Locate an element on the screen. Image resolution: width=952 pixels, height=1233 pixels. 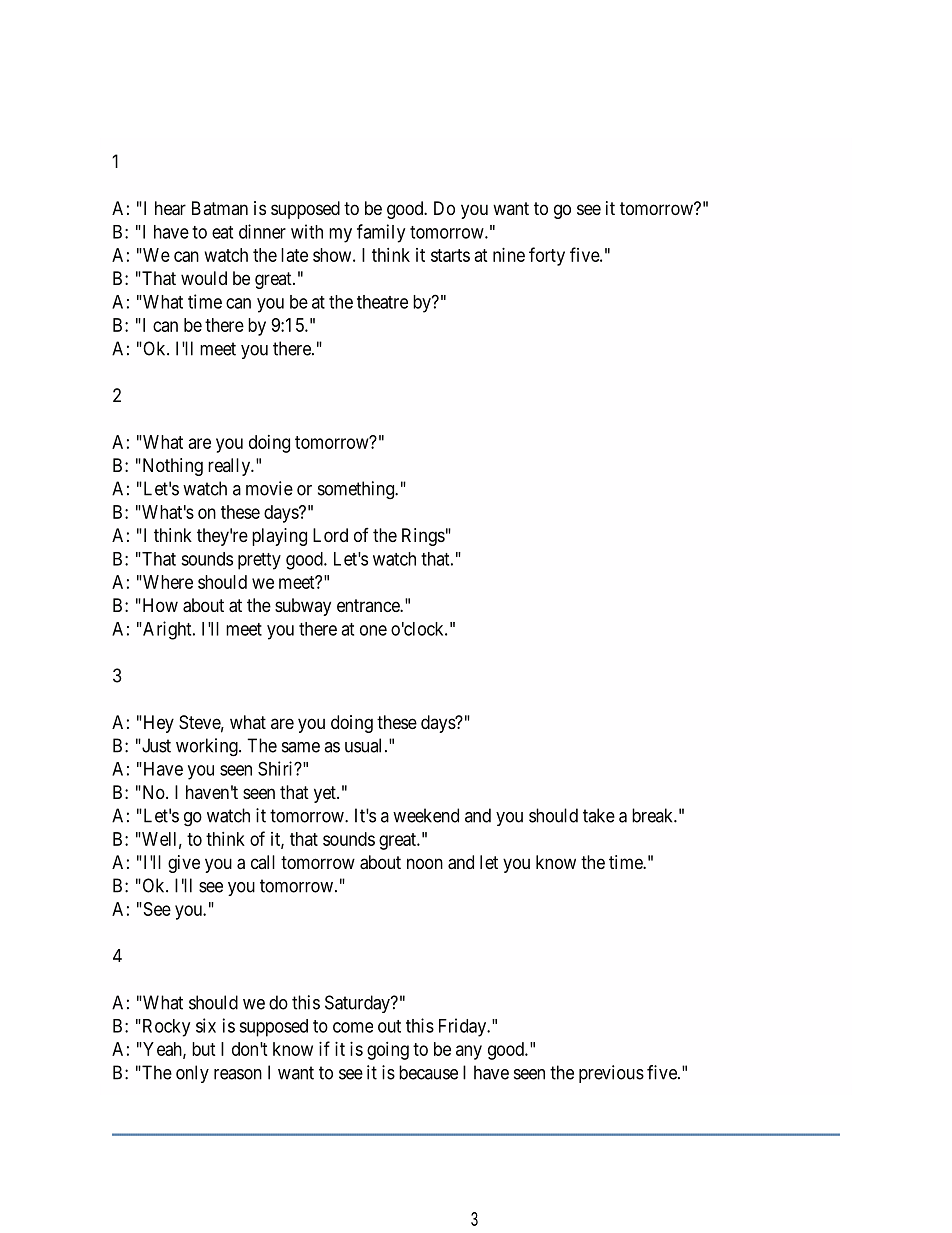
really is located at coordinates (230, 467).
